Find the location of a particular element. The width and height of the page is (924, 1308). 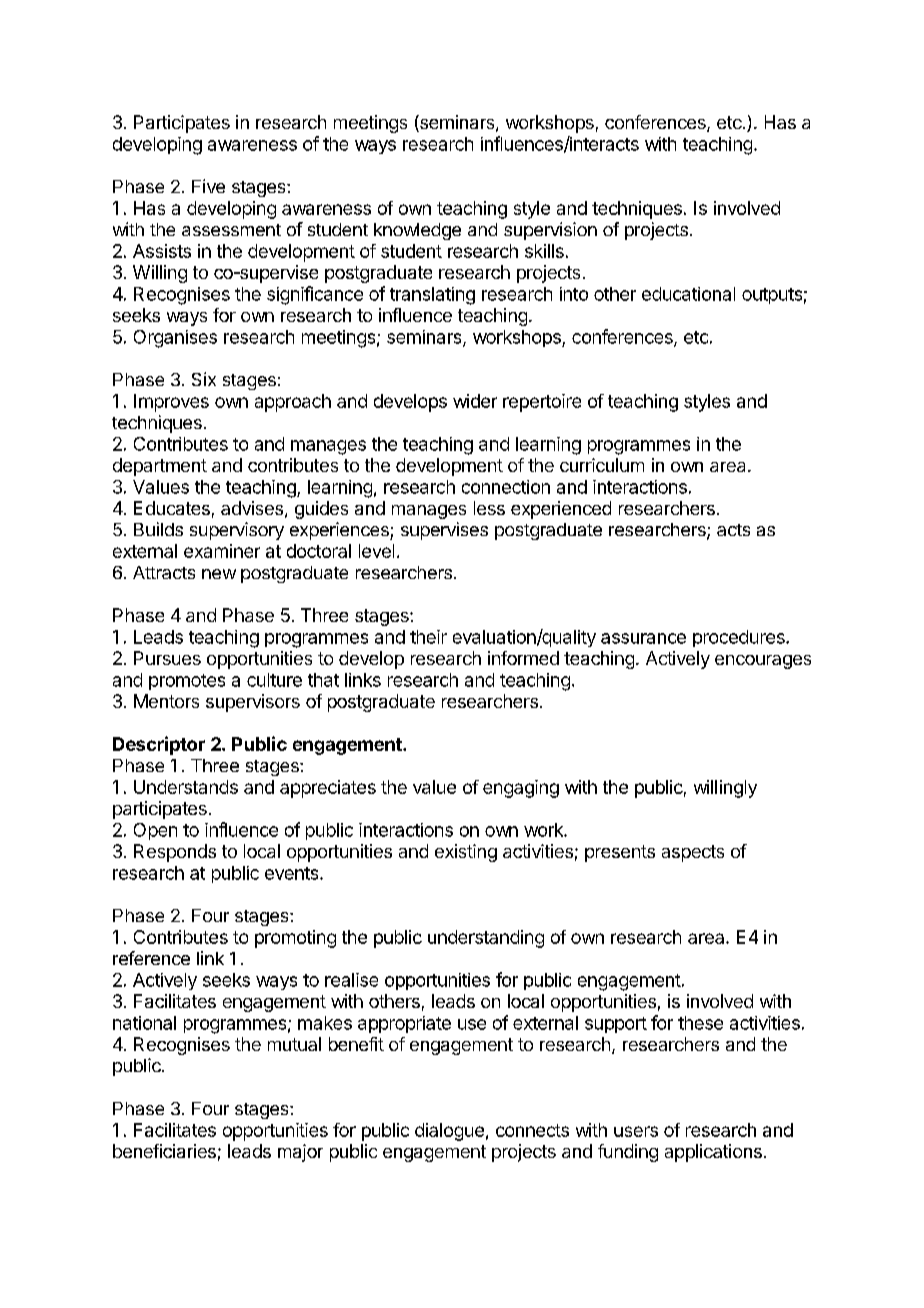

assessment is located at coordinates (231, 230).
